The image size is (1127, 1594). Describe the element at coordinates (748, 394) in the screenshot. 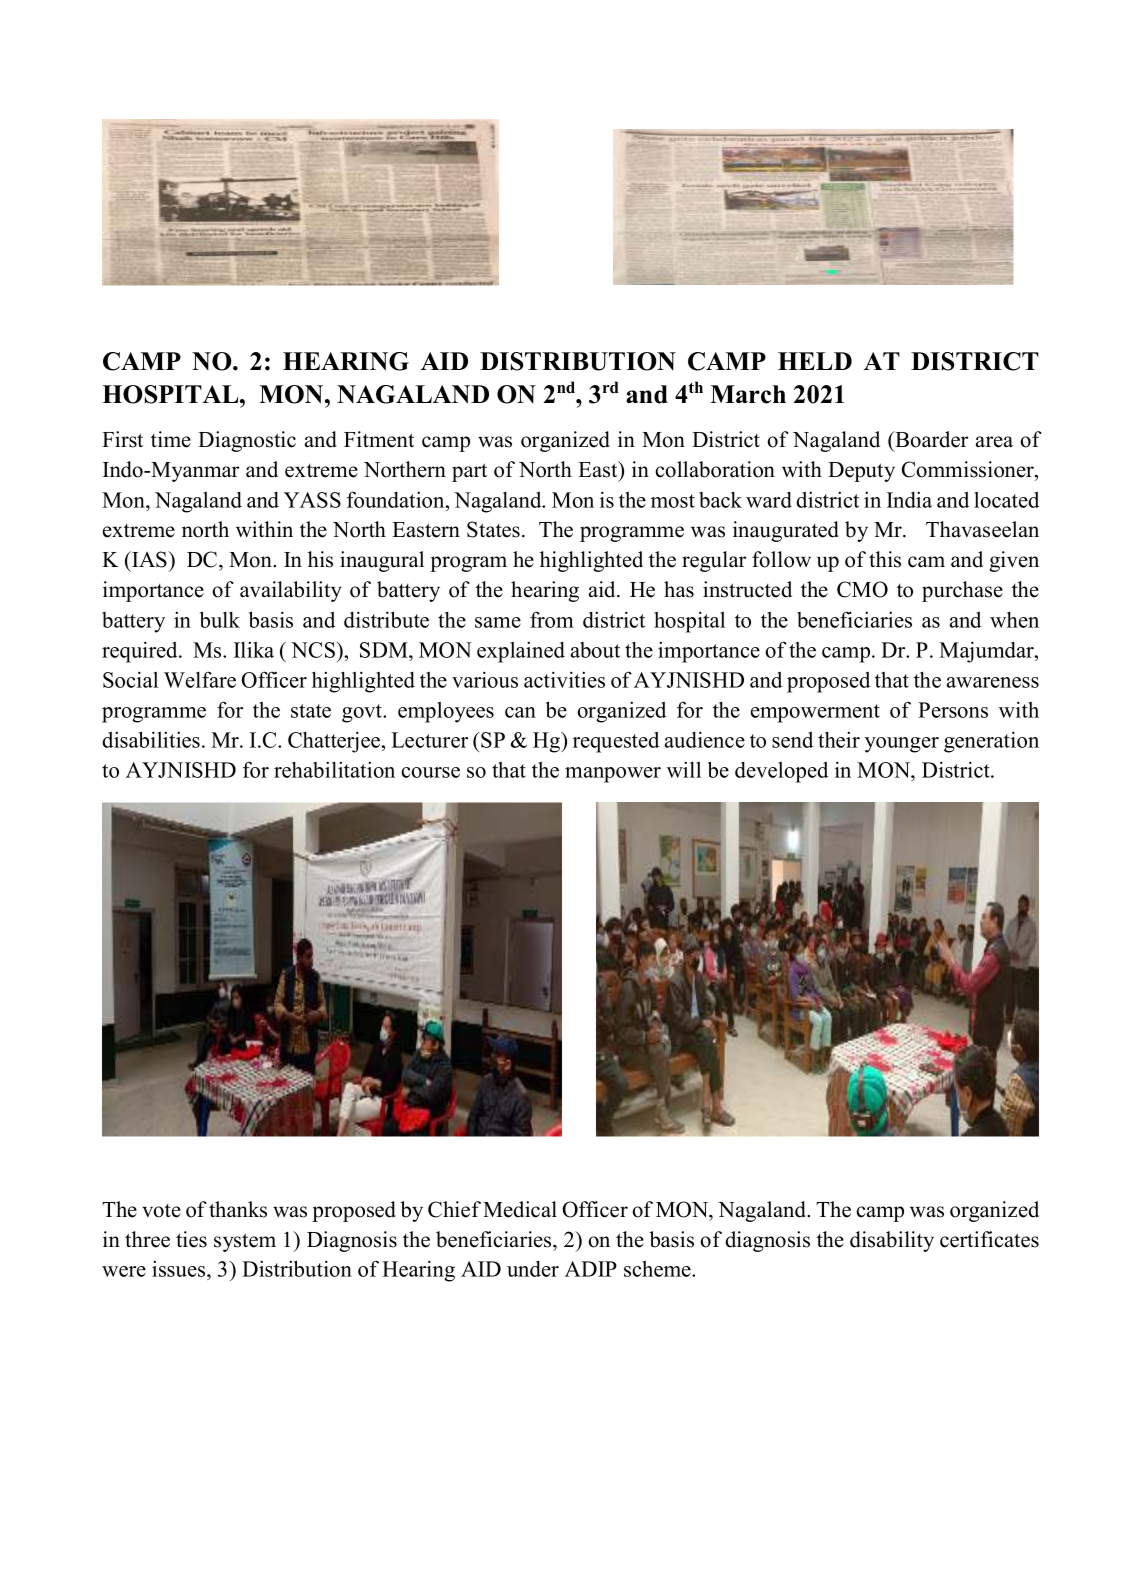

I see `March` at that location.
